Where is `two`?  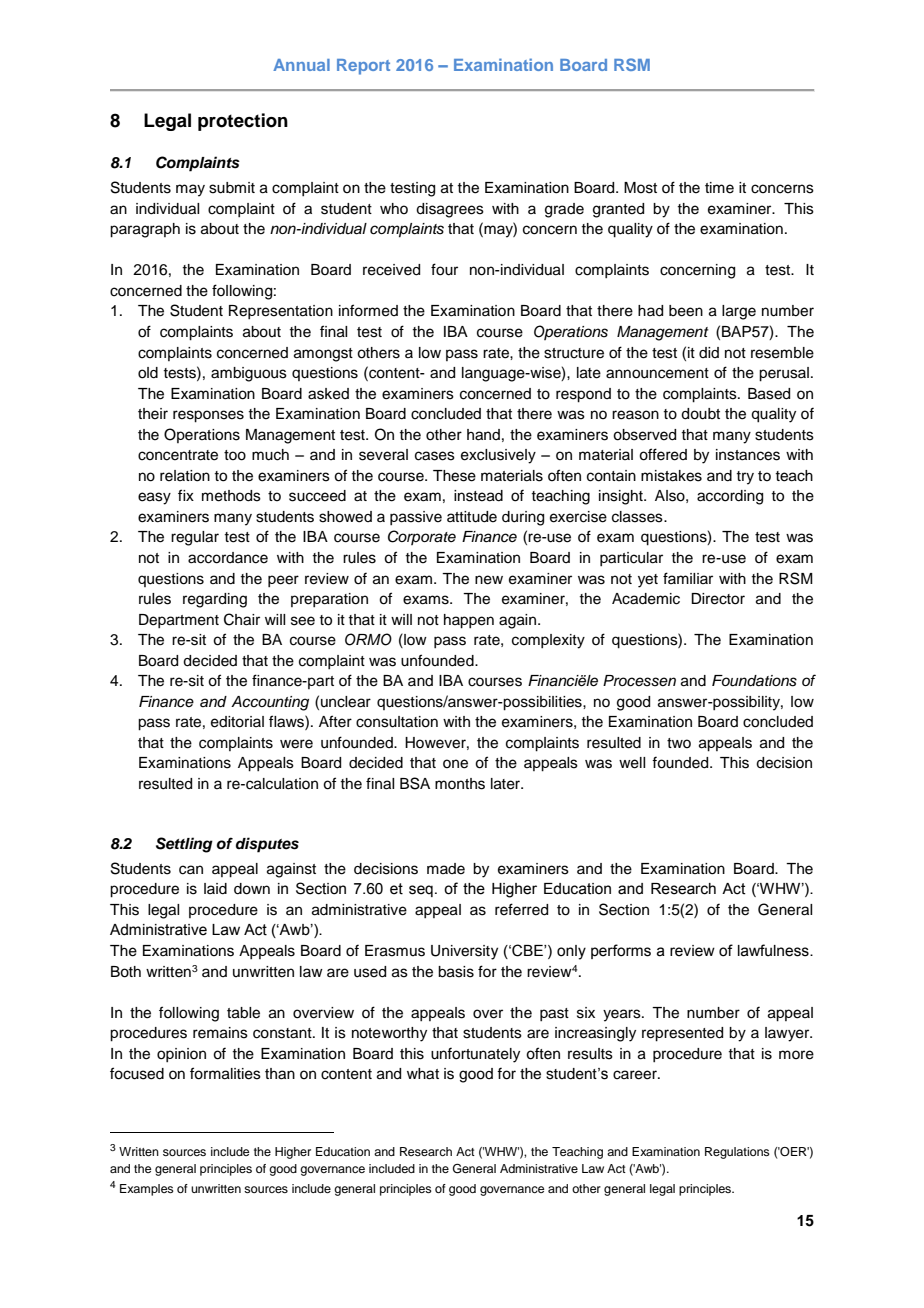
two is located at coordinates (679, 743).
